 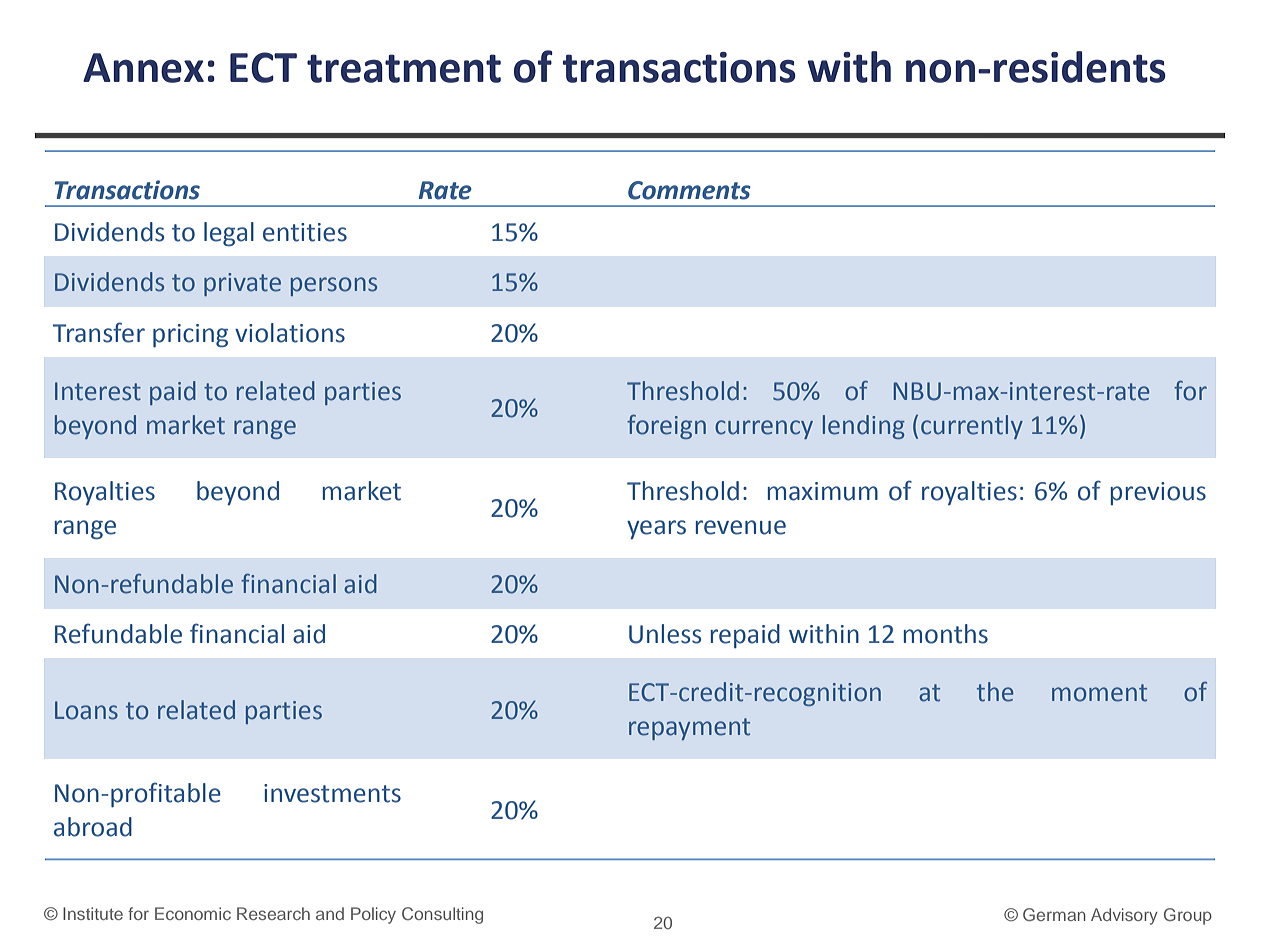 What do you see at coordinates (1054, 914) in the document?
I see `German` at bounding box center [1054, 914].
